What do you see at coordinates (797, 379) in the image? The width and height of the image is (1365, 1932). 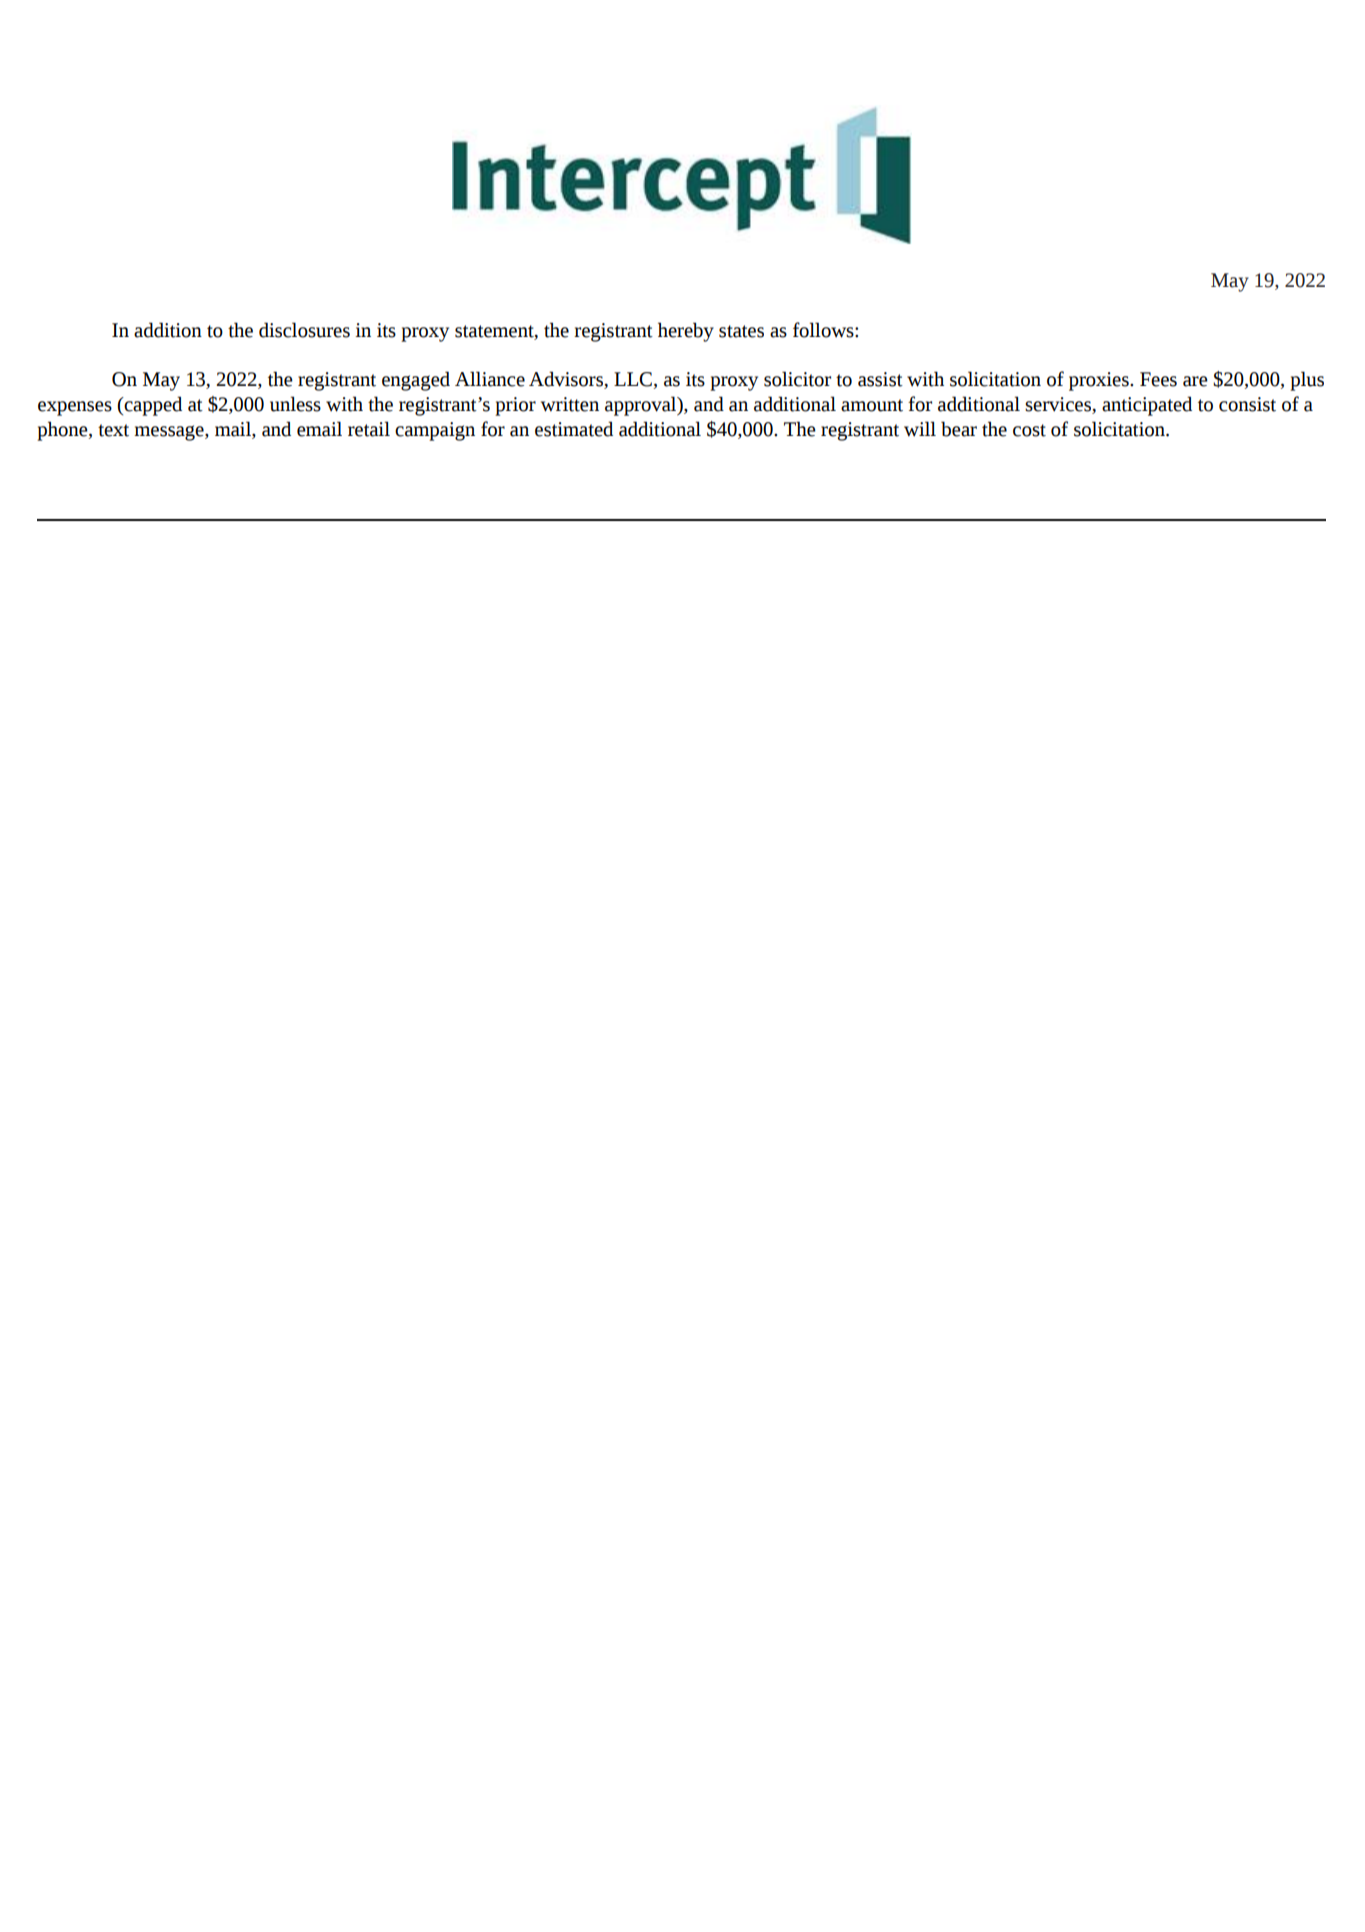 I see `solicitor` at bounding box center [797, 379].
